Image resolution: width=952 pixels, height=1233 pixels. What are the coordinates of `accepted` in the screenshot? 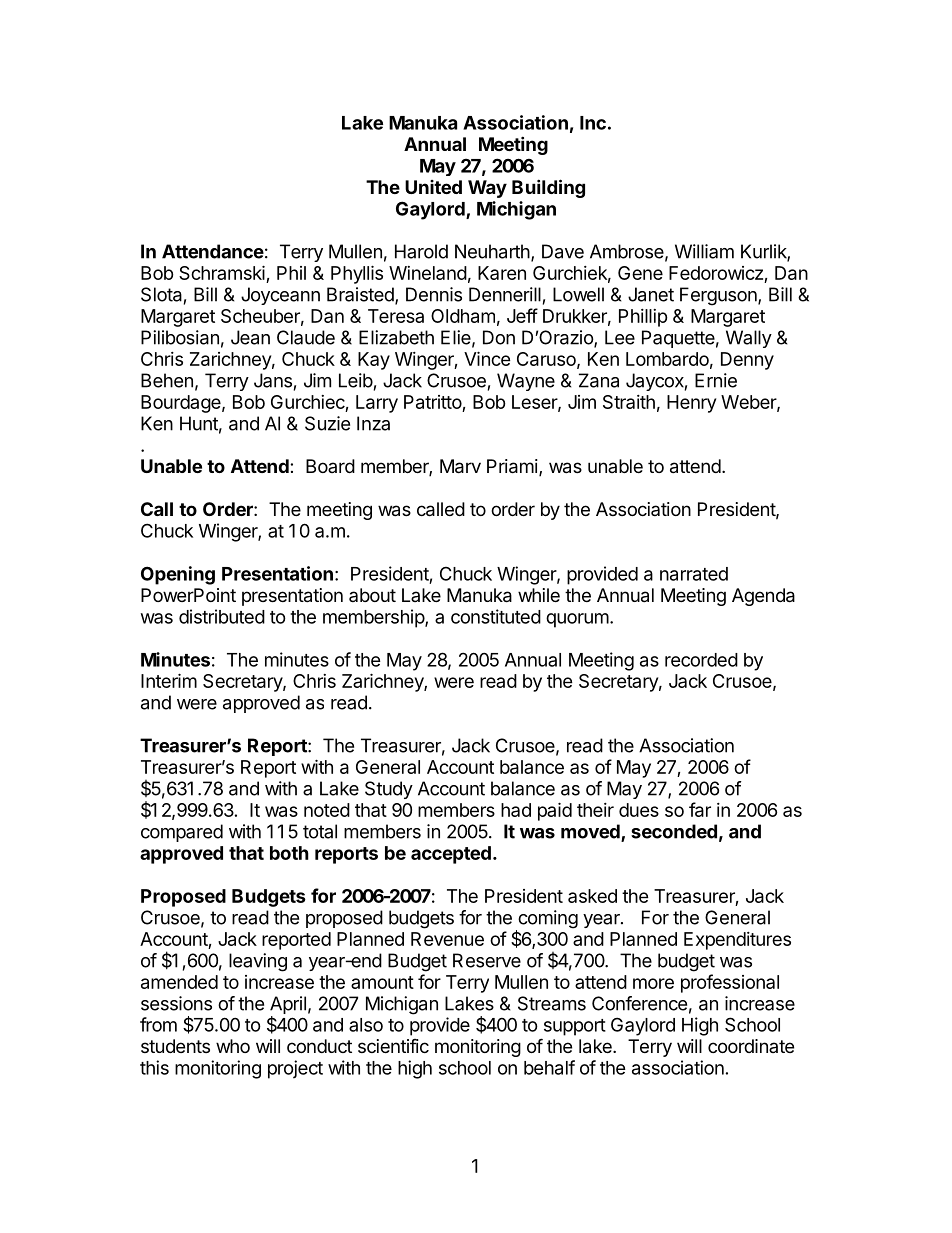 It's located at (451, 855).
